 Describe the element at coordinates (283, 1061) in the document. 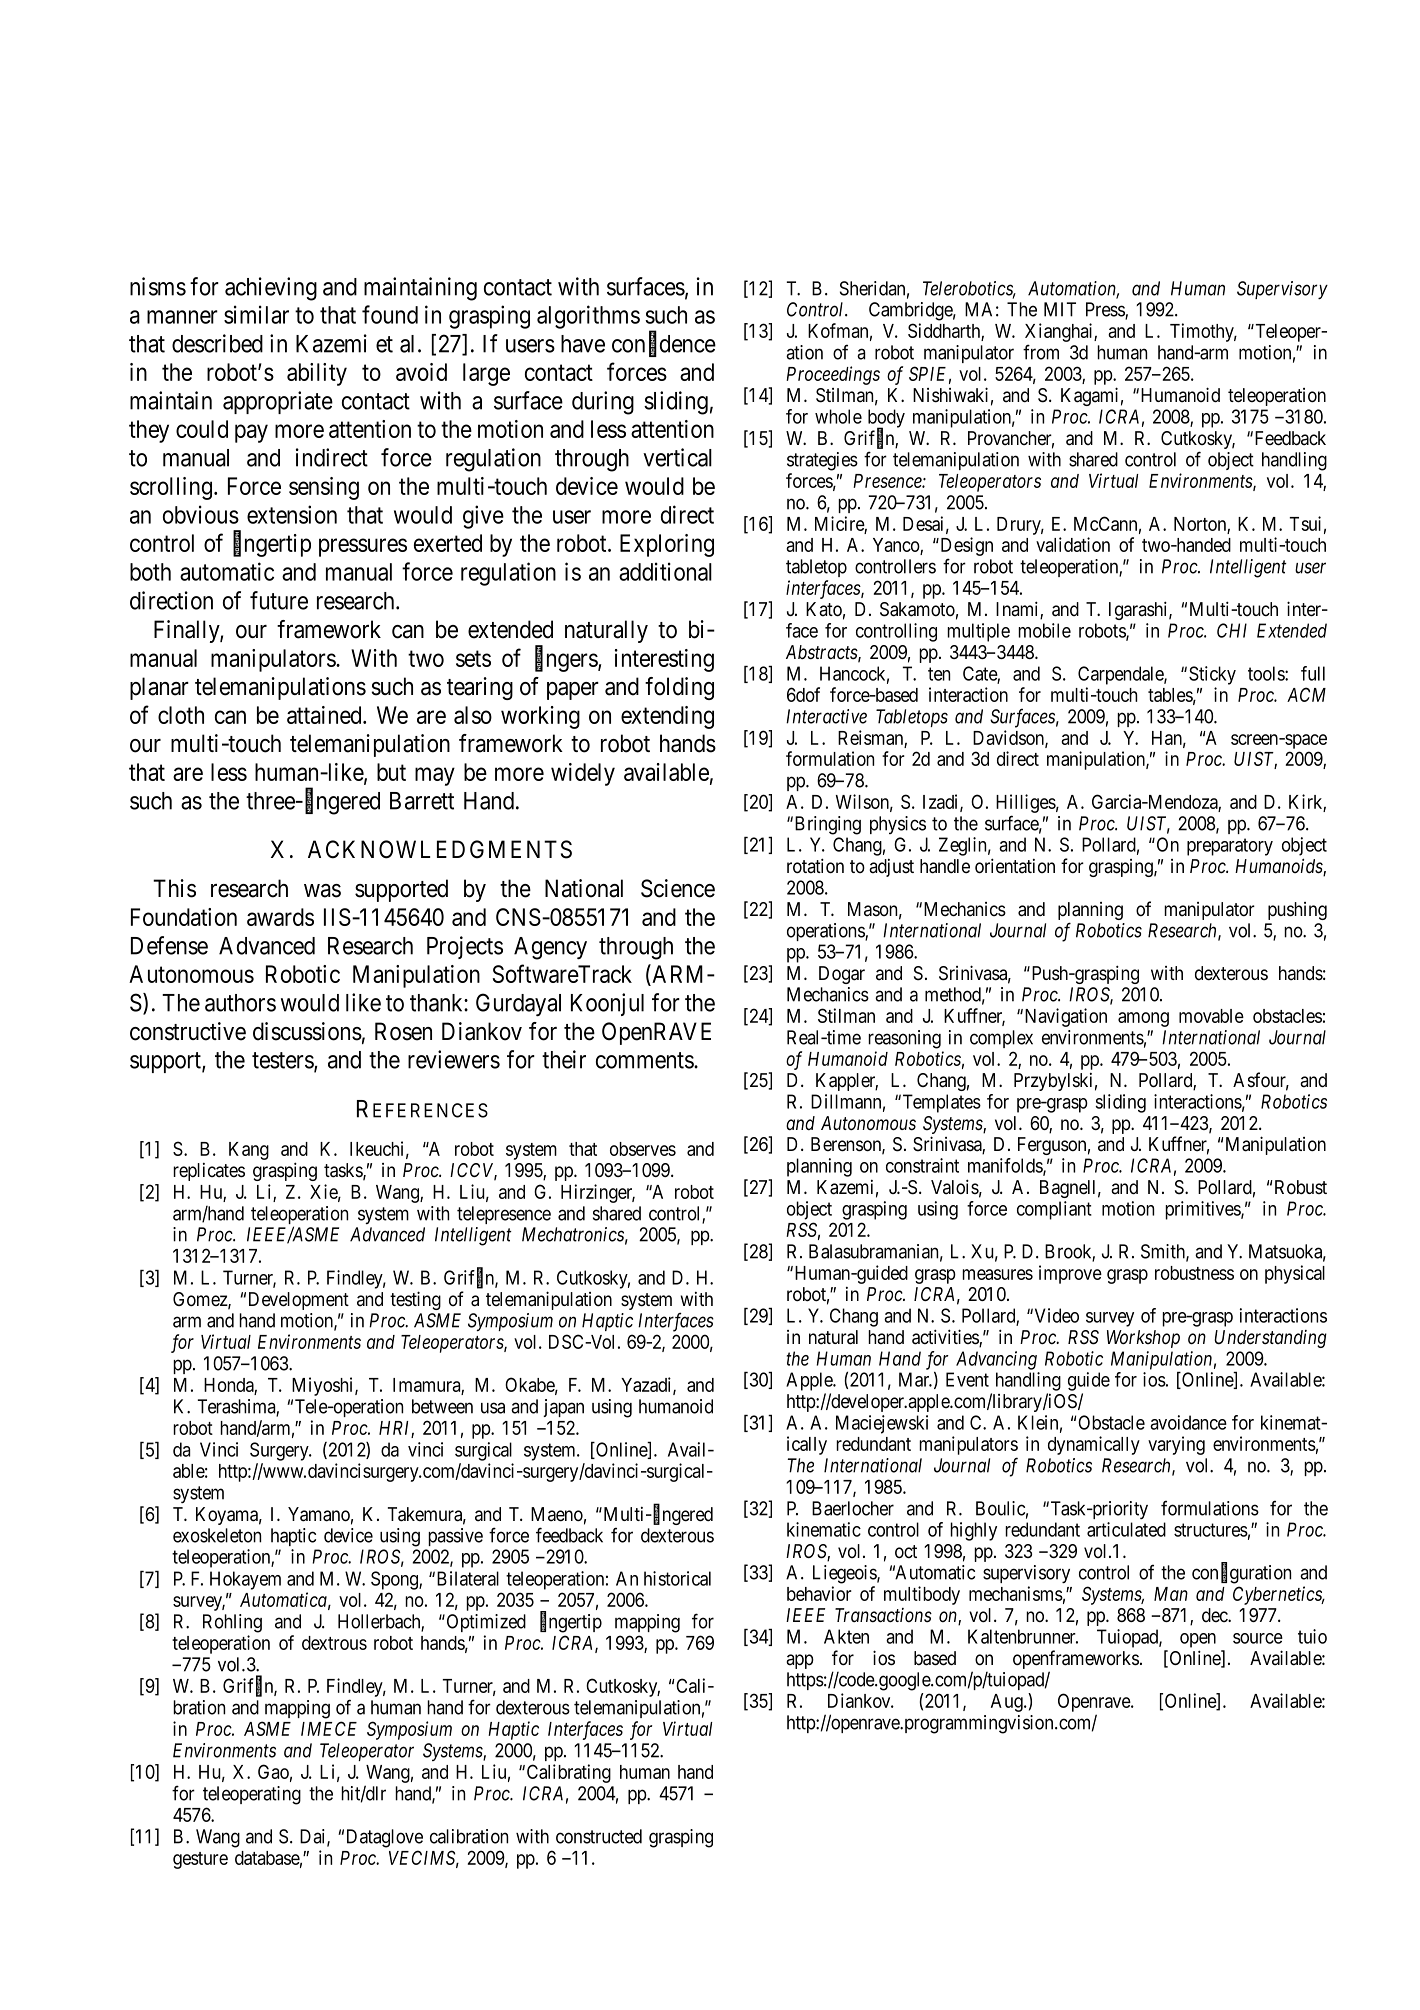

I see `testers` at that location.
